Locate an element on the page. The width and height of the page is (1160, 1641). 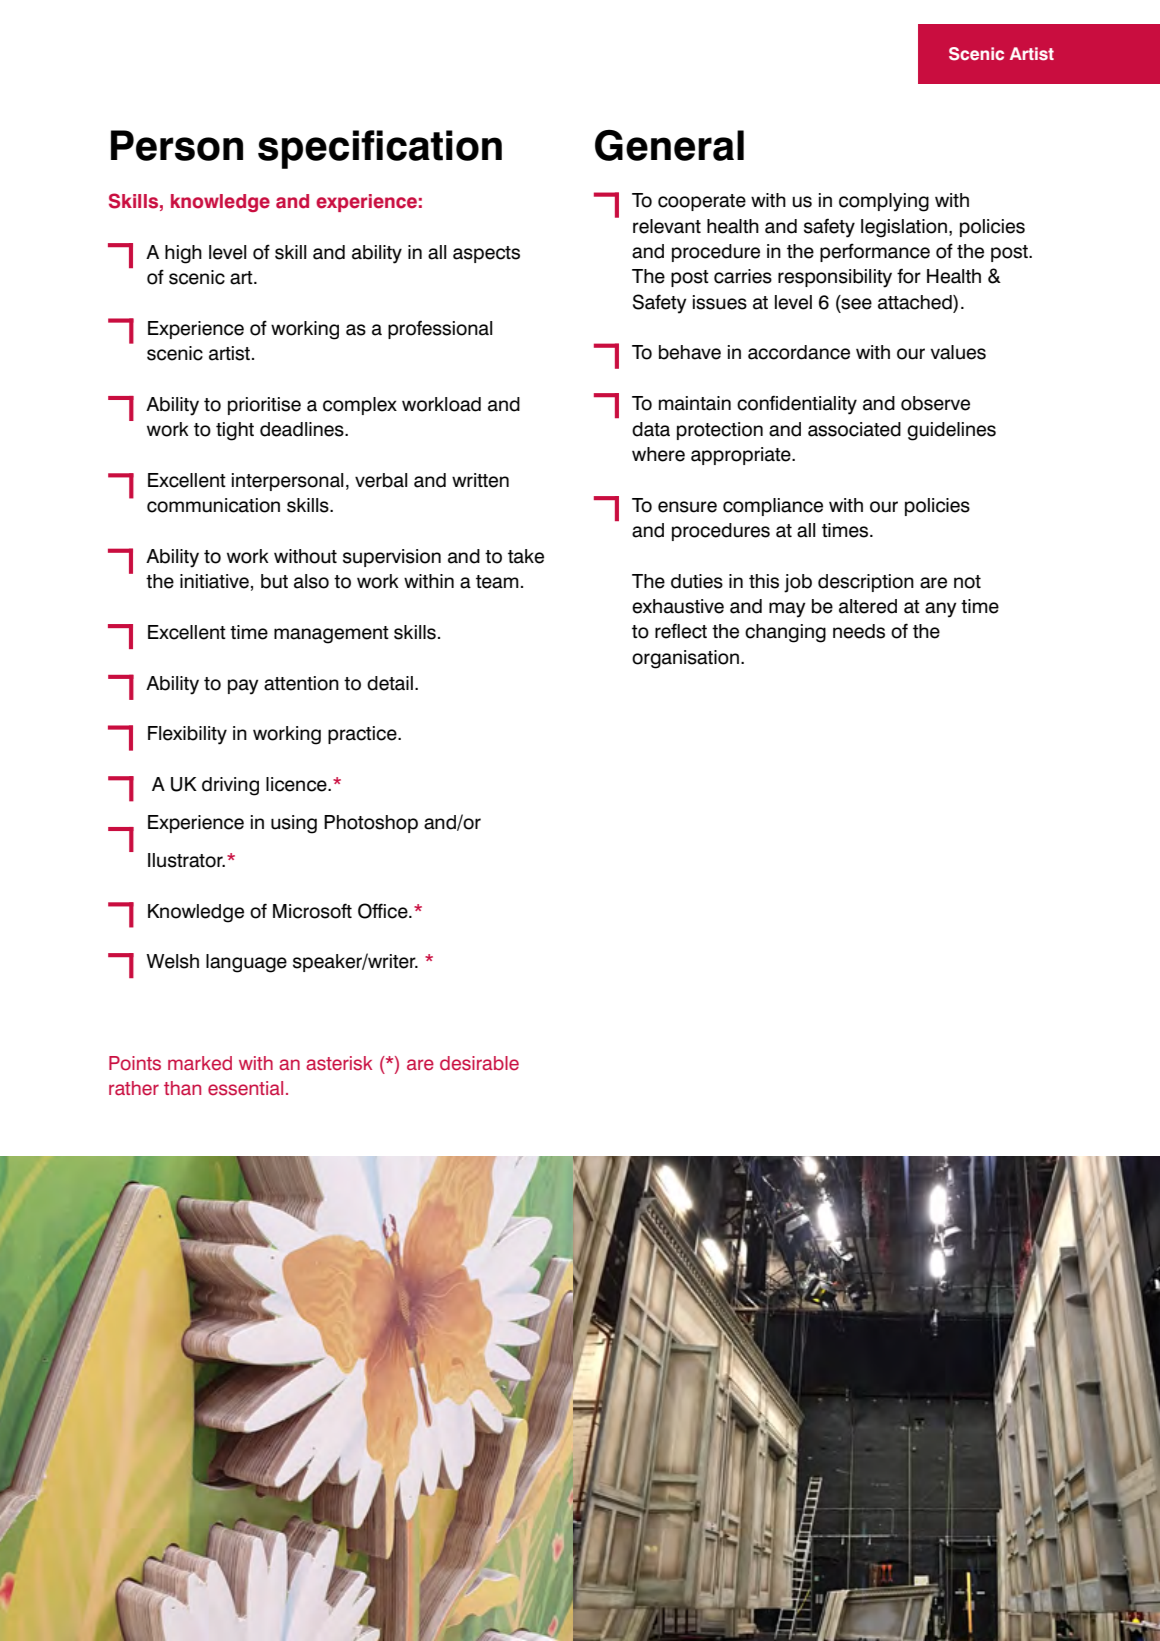
marked is located at coordinates (200, 1063).
